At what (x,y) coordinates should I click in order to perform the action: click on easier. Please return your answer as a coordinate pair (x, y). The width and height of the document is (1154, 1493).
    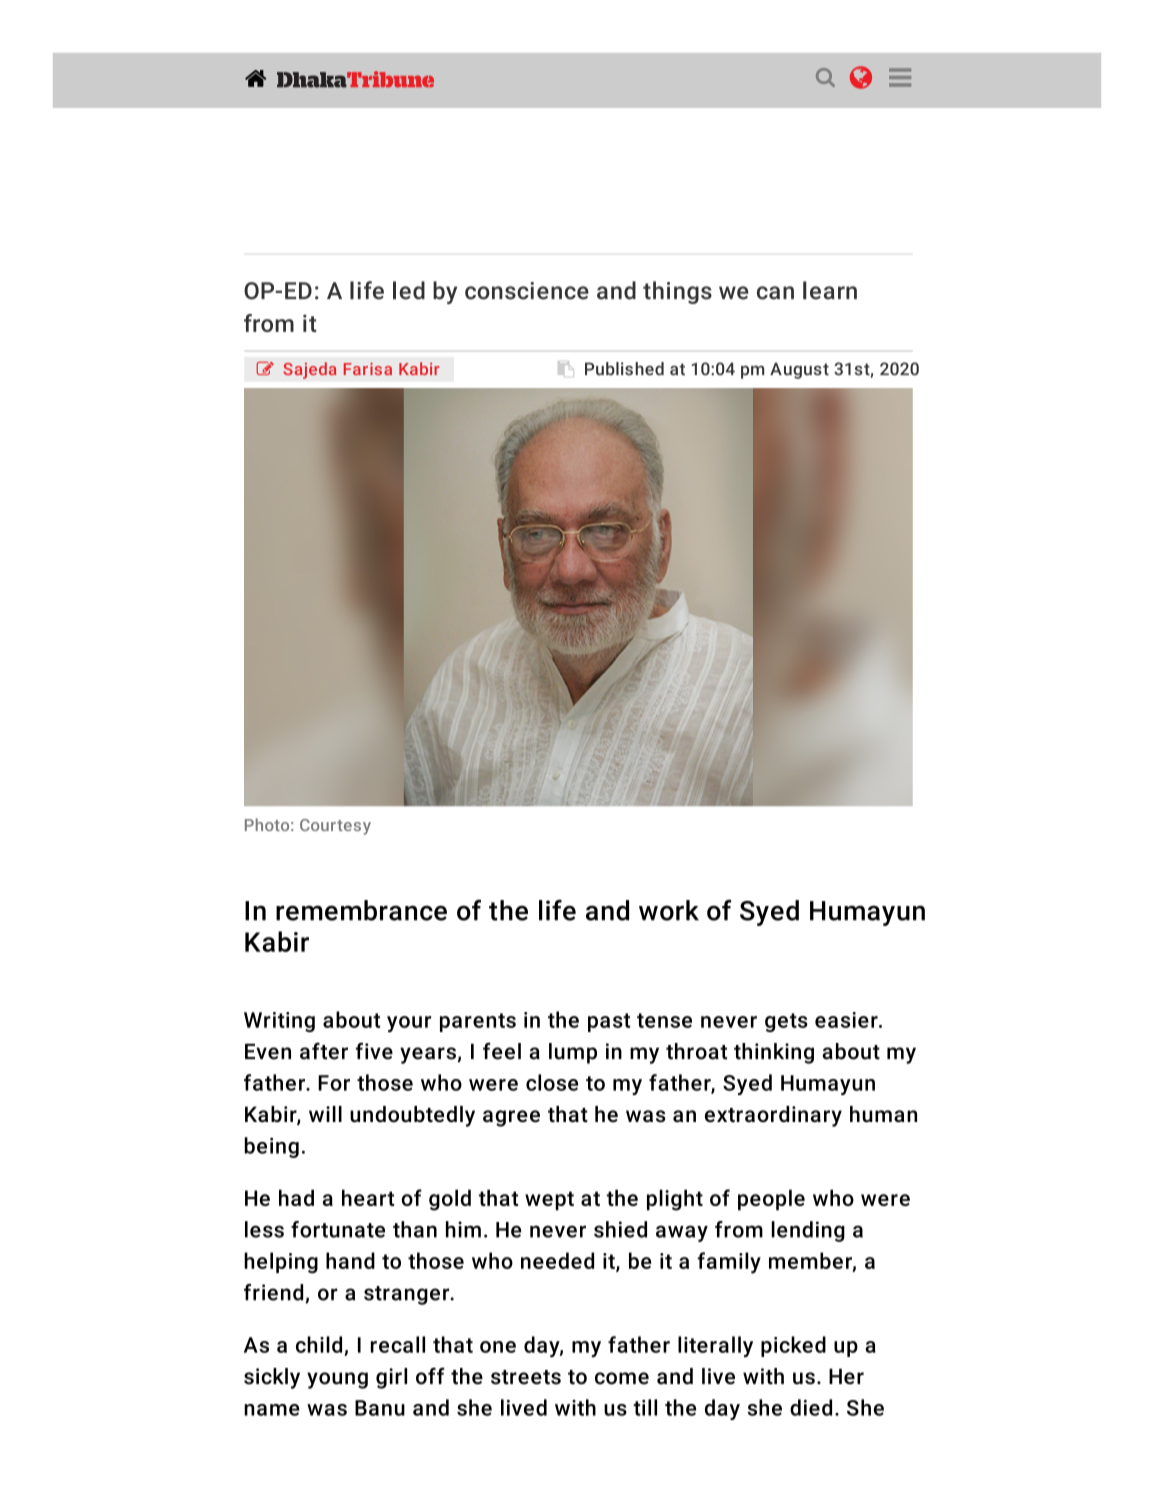
    Looking at the image, I should click on (847, 1020).
